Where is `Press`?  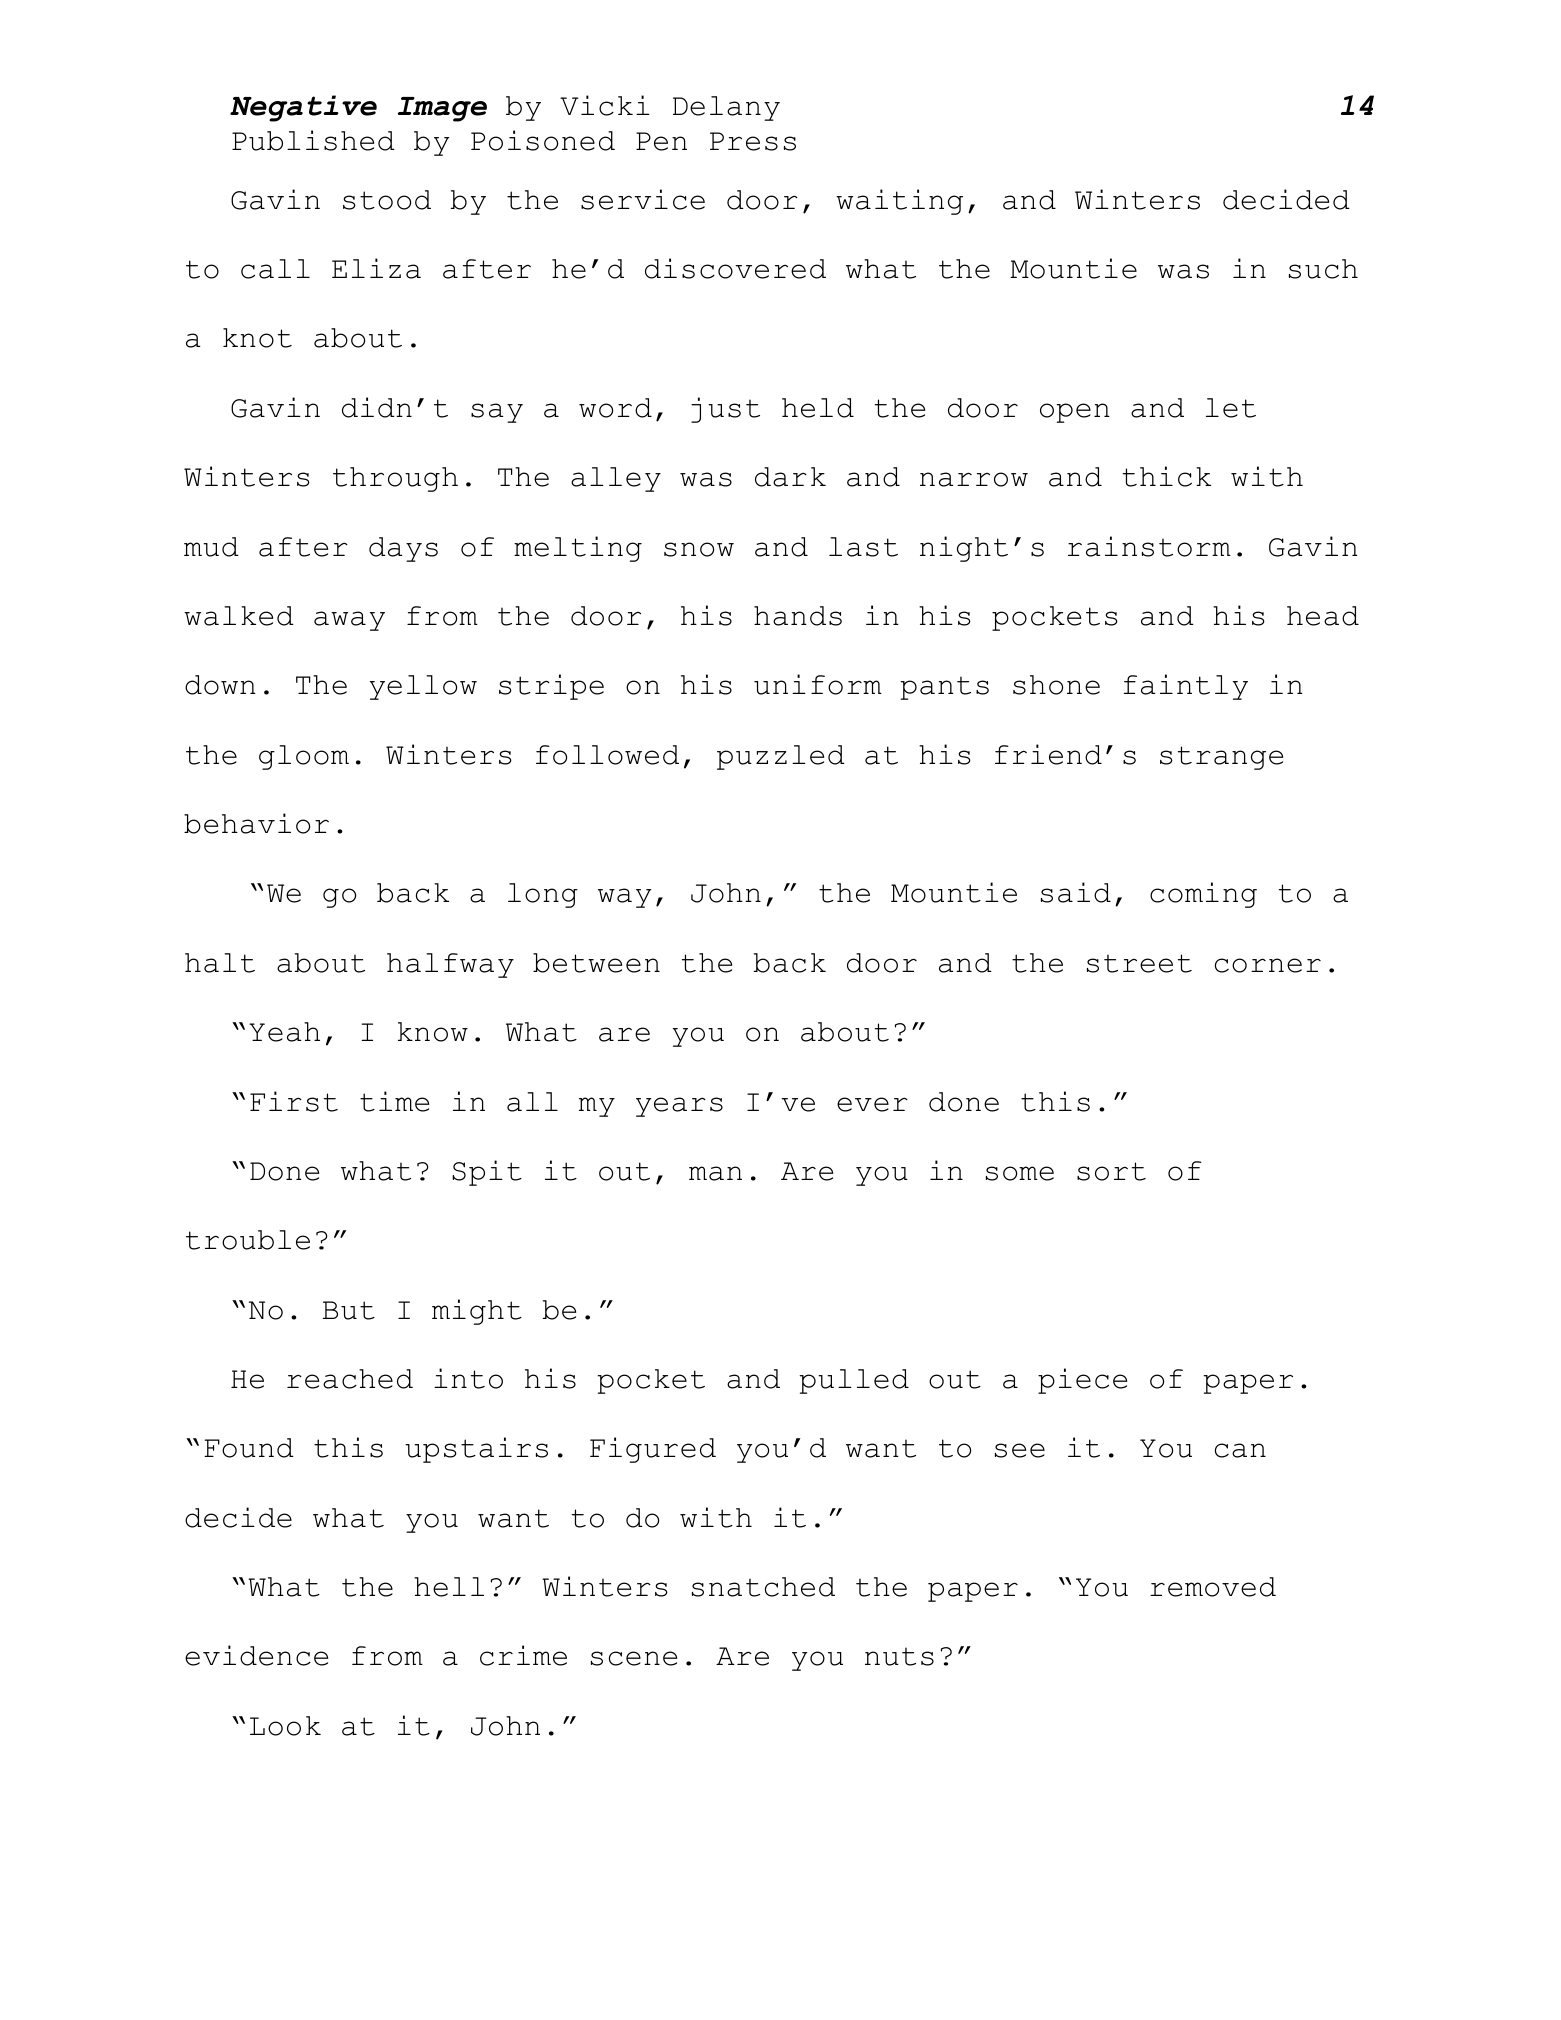
Press is located at coordinates (753, 141).
